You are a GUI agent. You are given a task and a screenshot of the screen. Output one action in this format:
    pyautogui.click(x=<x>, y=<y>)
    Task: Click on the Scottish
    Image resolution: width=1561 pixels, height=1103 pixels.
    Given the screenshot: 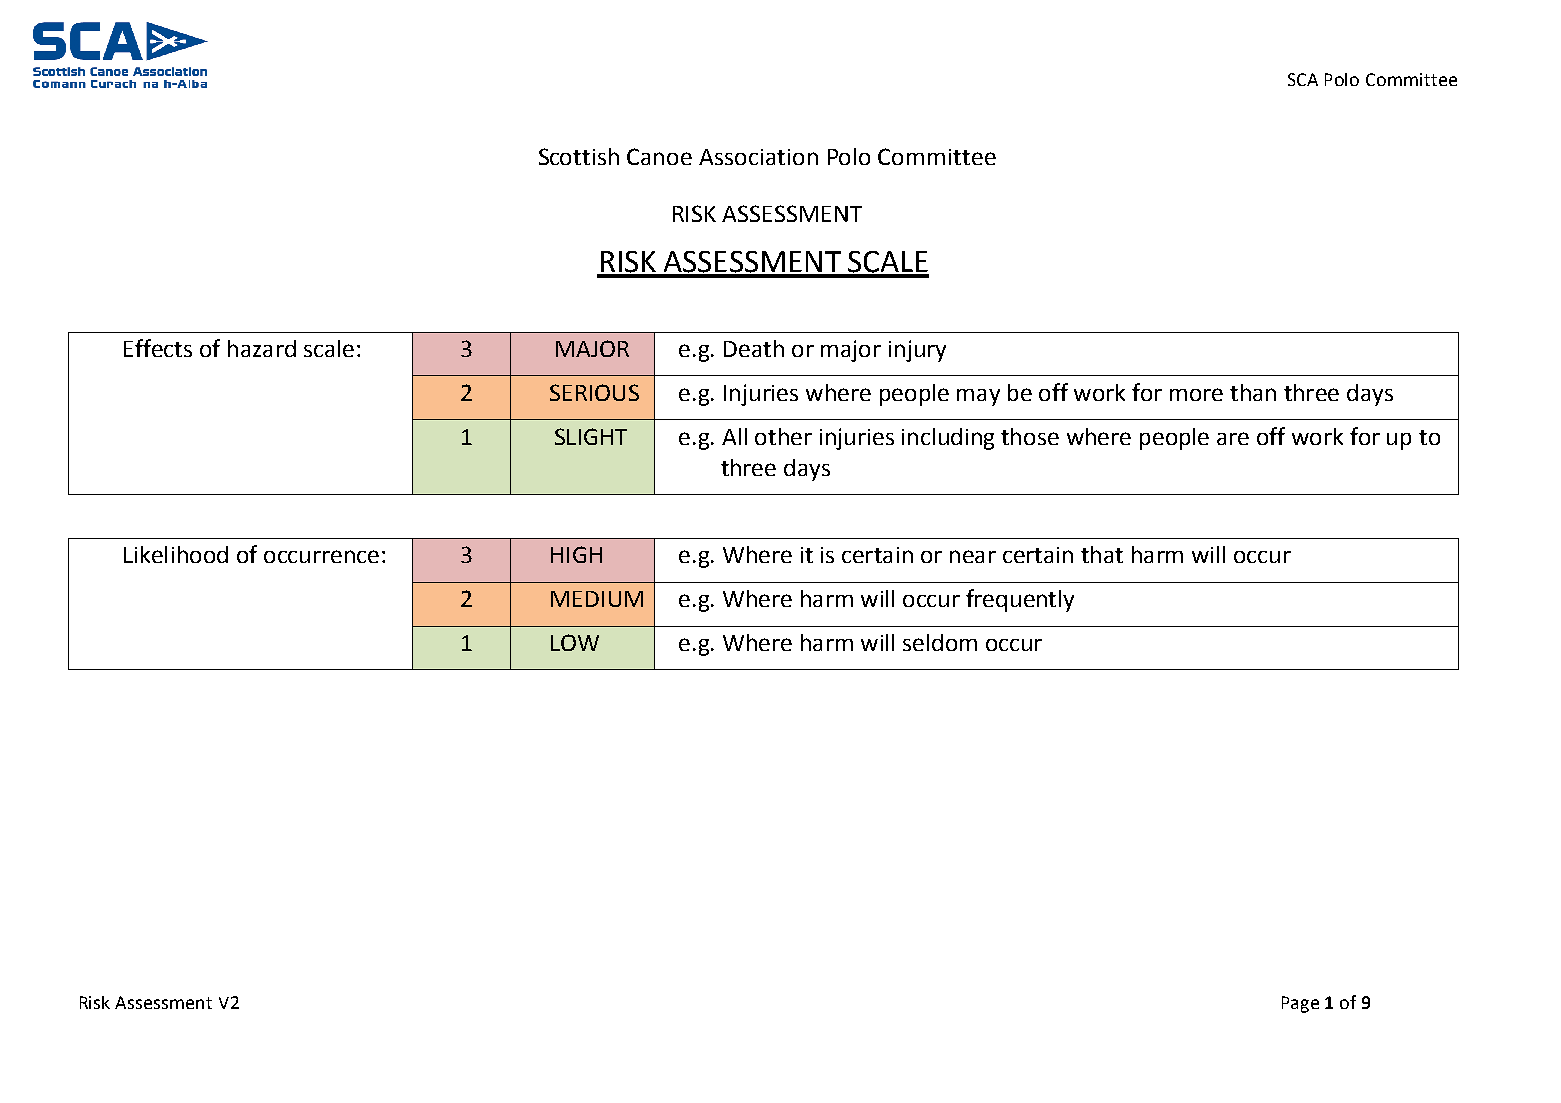 What is the action you would take?
    pyautogui.click(x=579, y=156)
